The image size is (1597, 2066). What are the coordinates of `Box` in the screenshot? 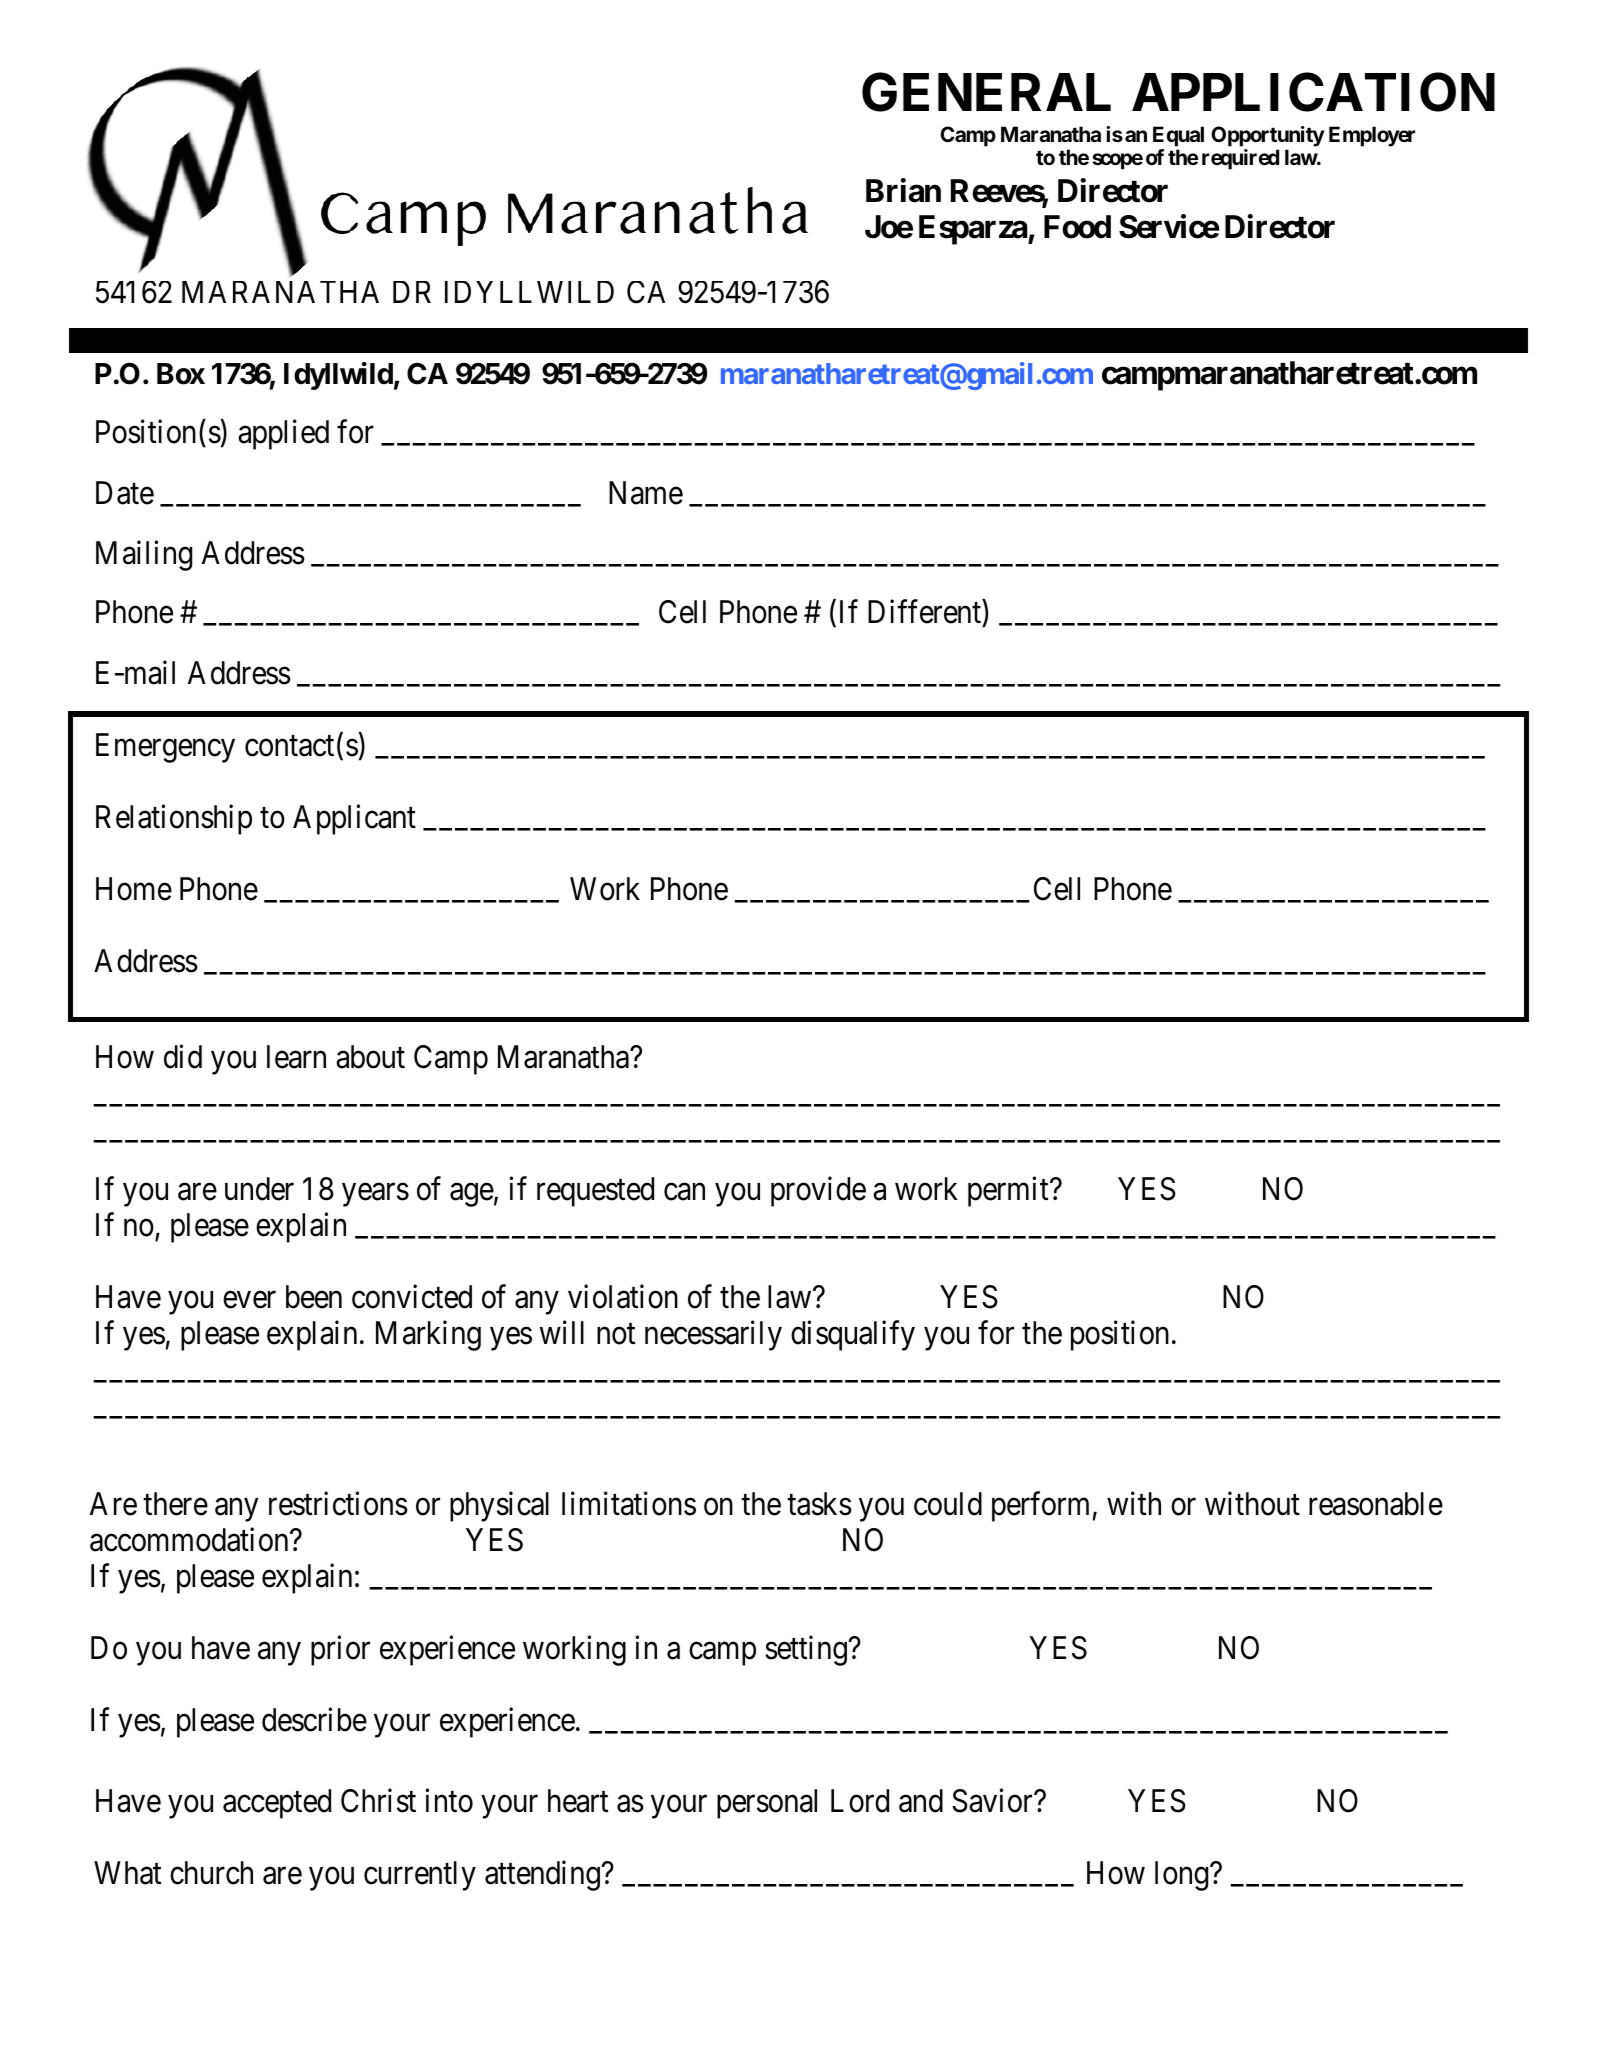 It's located at (181, 374).
